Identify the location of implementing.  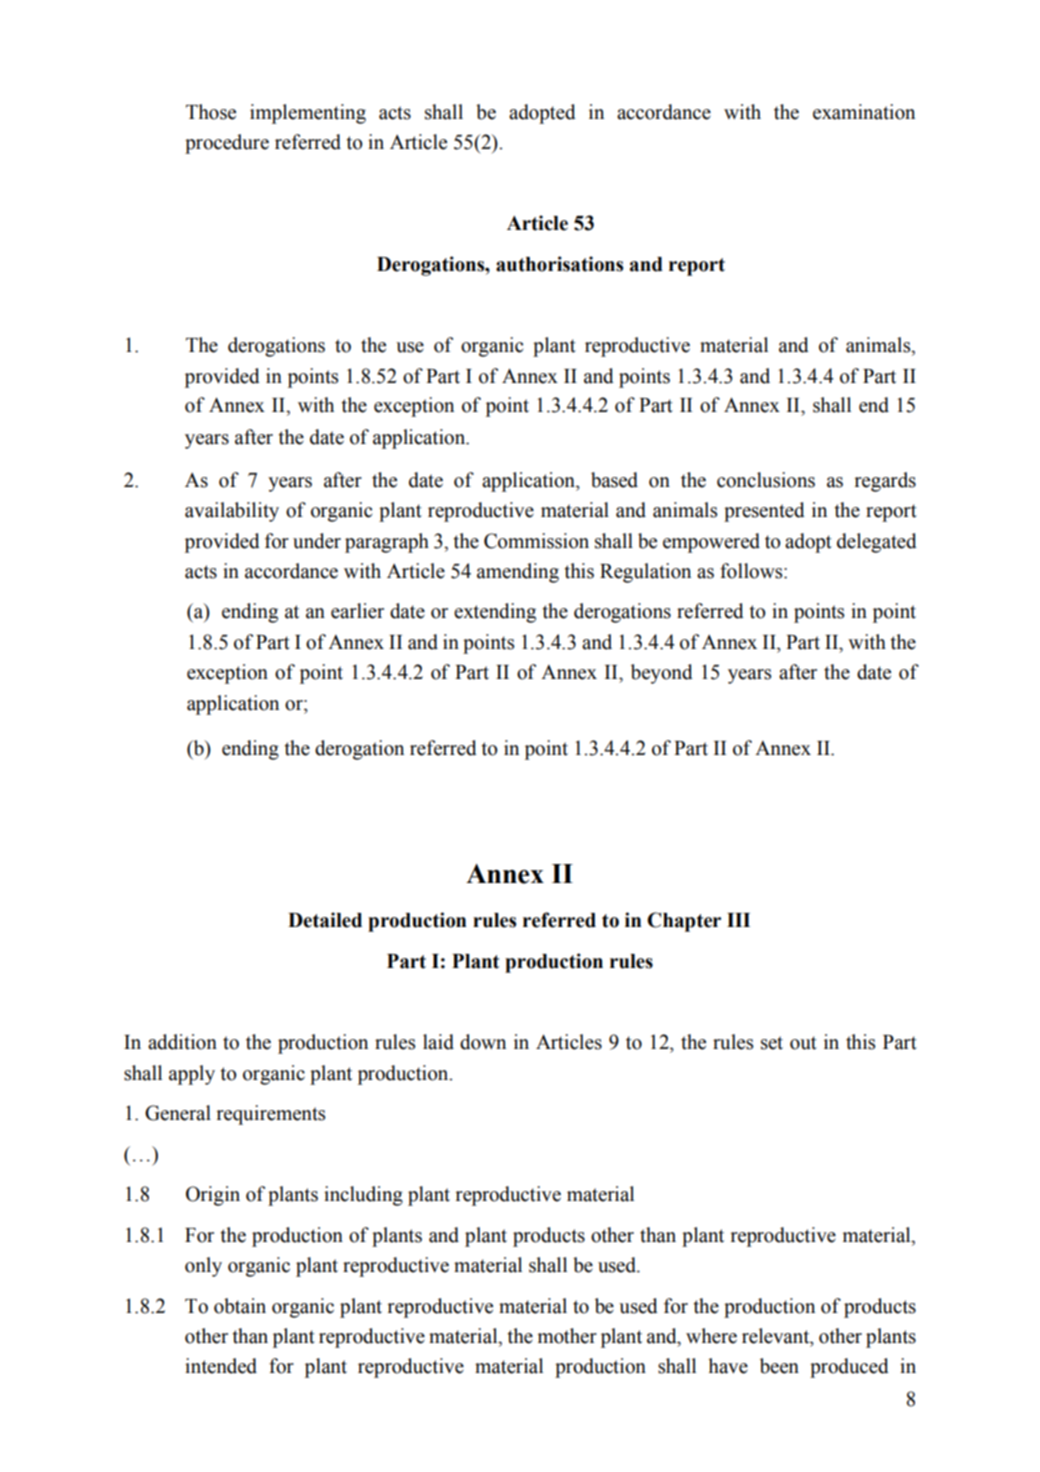
(308, 114).
